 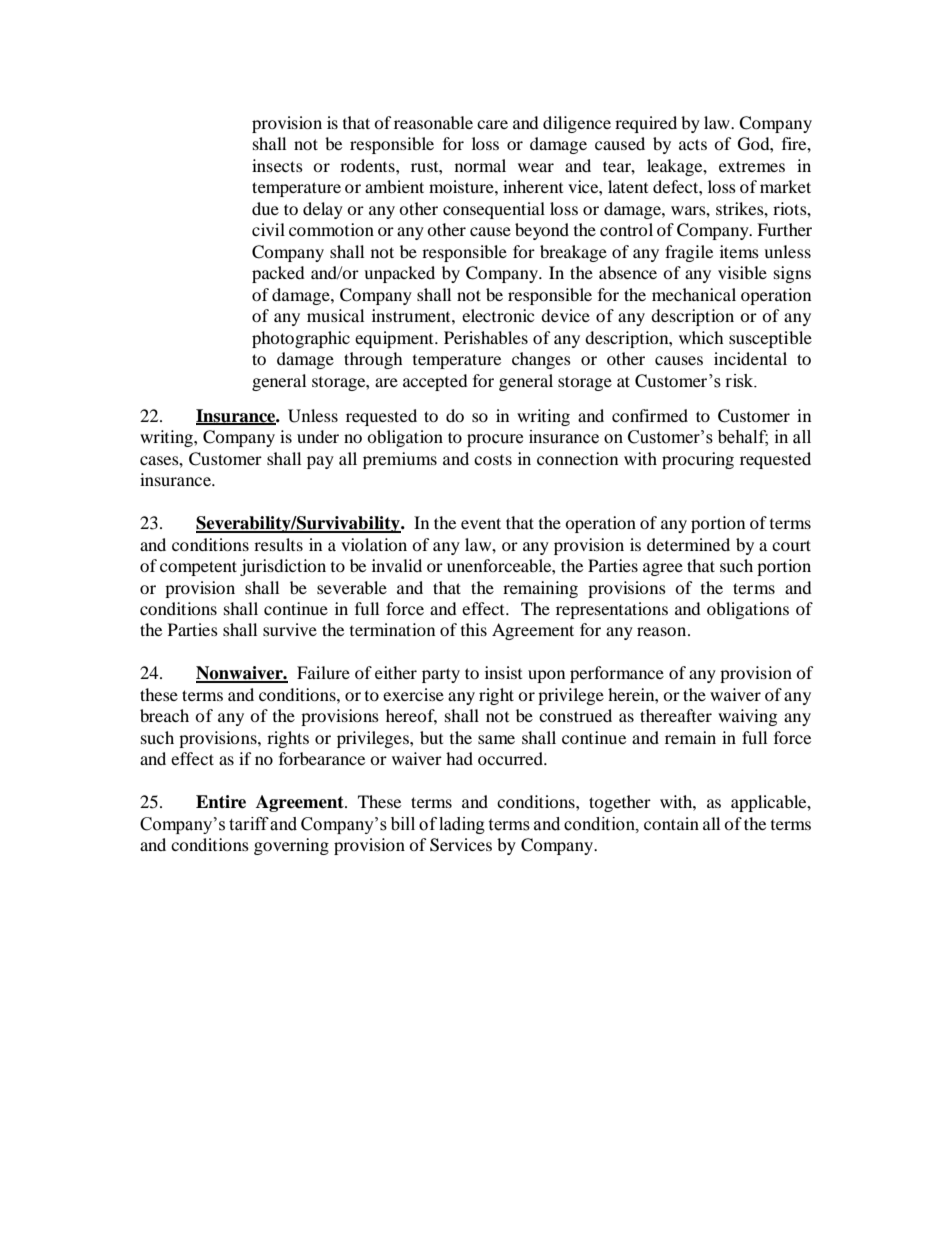 I want to click on lading, so click(x=462, y=825).
